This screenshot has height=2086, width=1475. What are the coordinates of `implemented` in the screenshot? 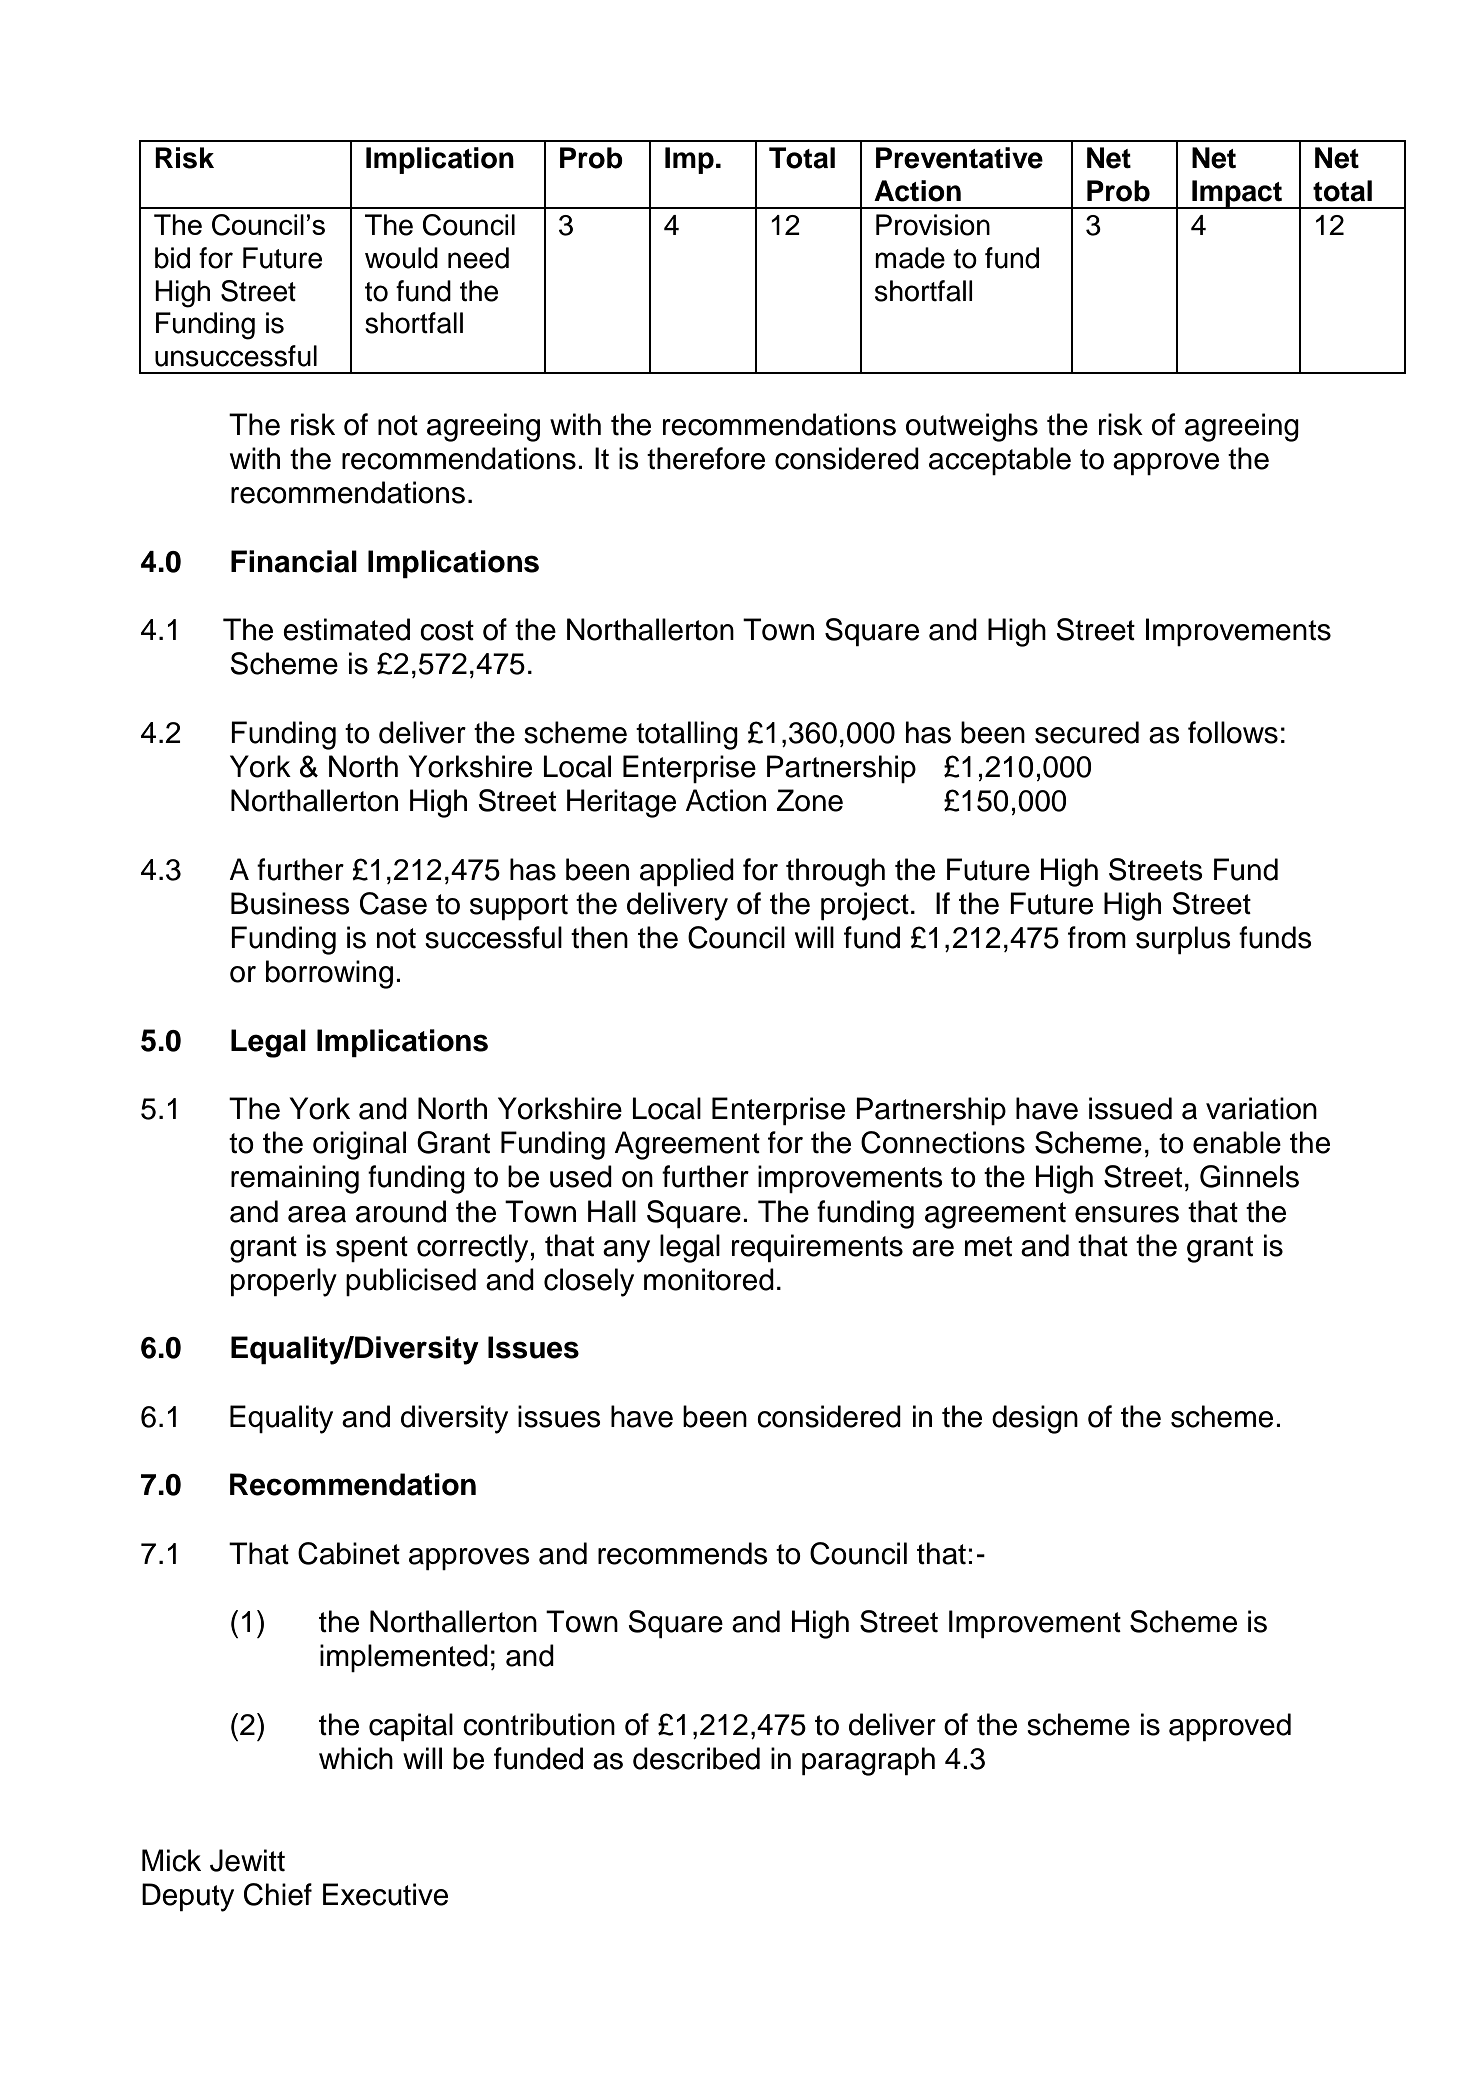 It's located at (404, 1658).
